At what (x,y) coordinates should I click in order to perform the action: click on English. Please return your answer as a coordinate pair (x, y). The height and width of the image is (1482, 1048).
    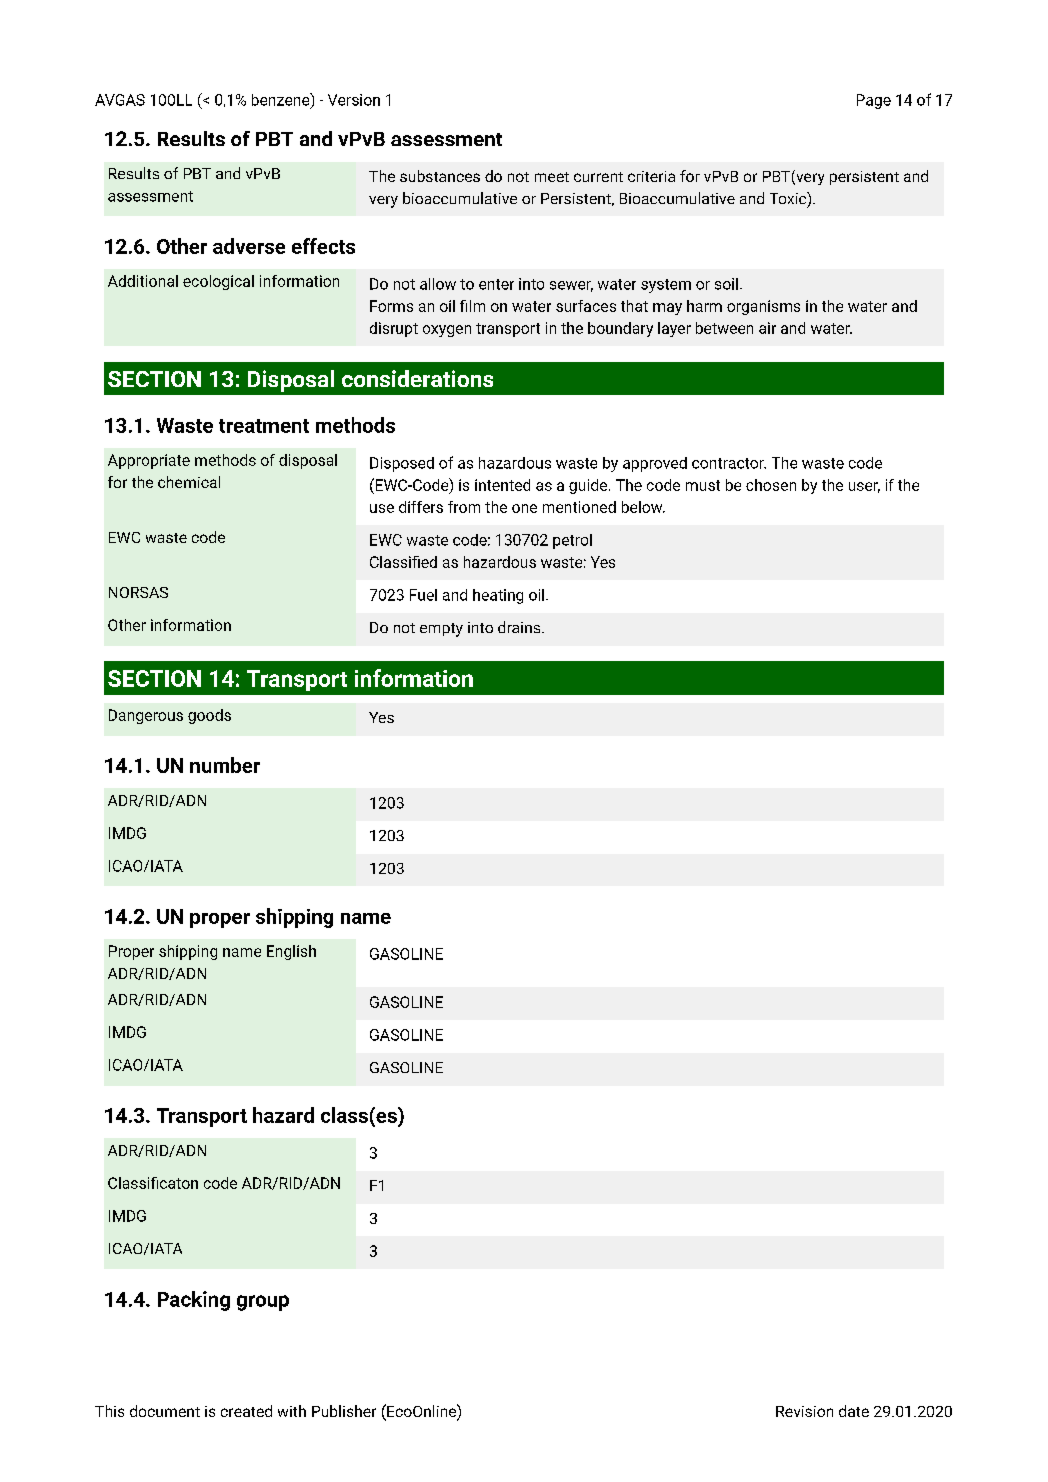
    Looking at the image, I should click on (291, 952).
